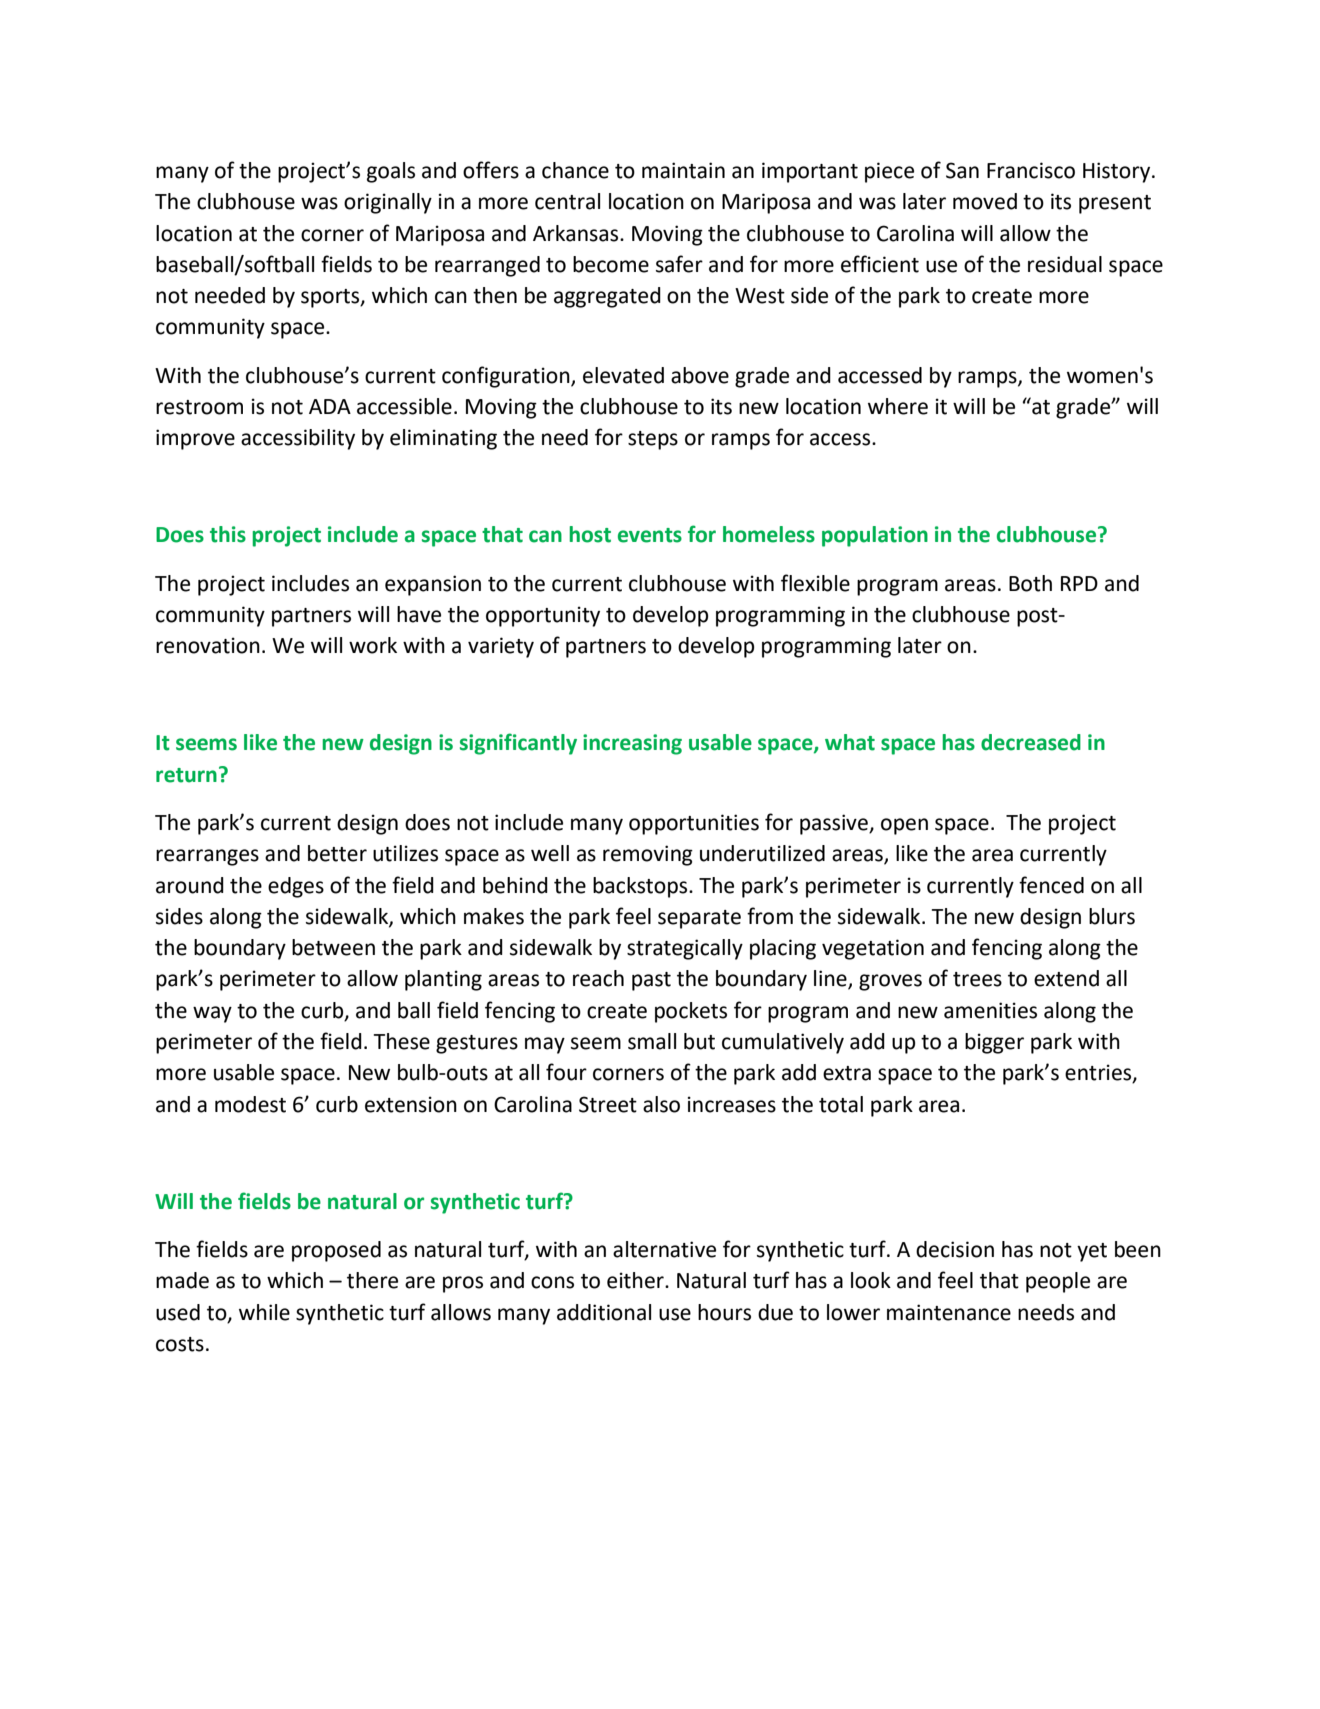 The image size is (1320, 1709). I want to click on strategically, so click(685, 949).
